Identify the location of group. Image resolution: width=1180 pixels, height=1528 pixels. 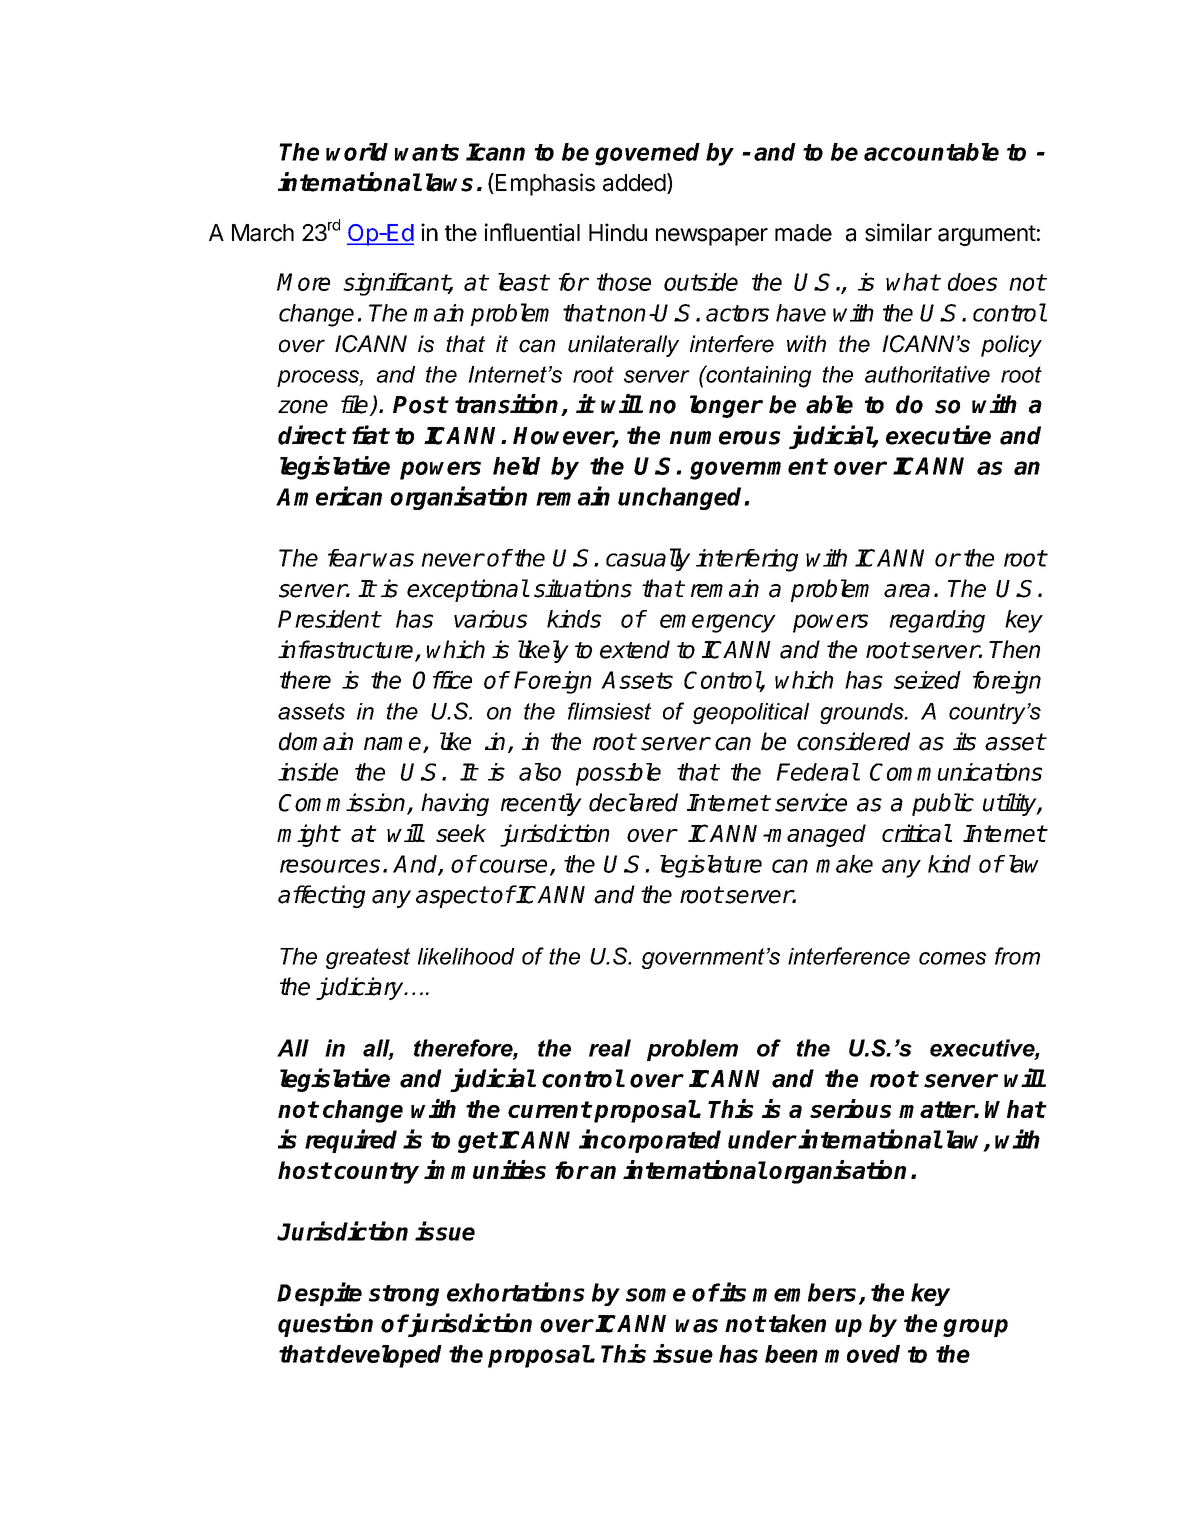
(975, 1328).
